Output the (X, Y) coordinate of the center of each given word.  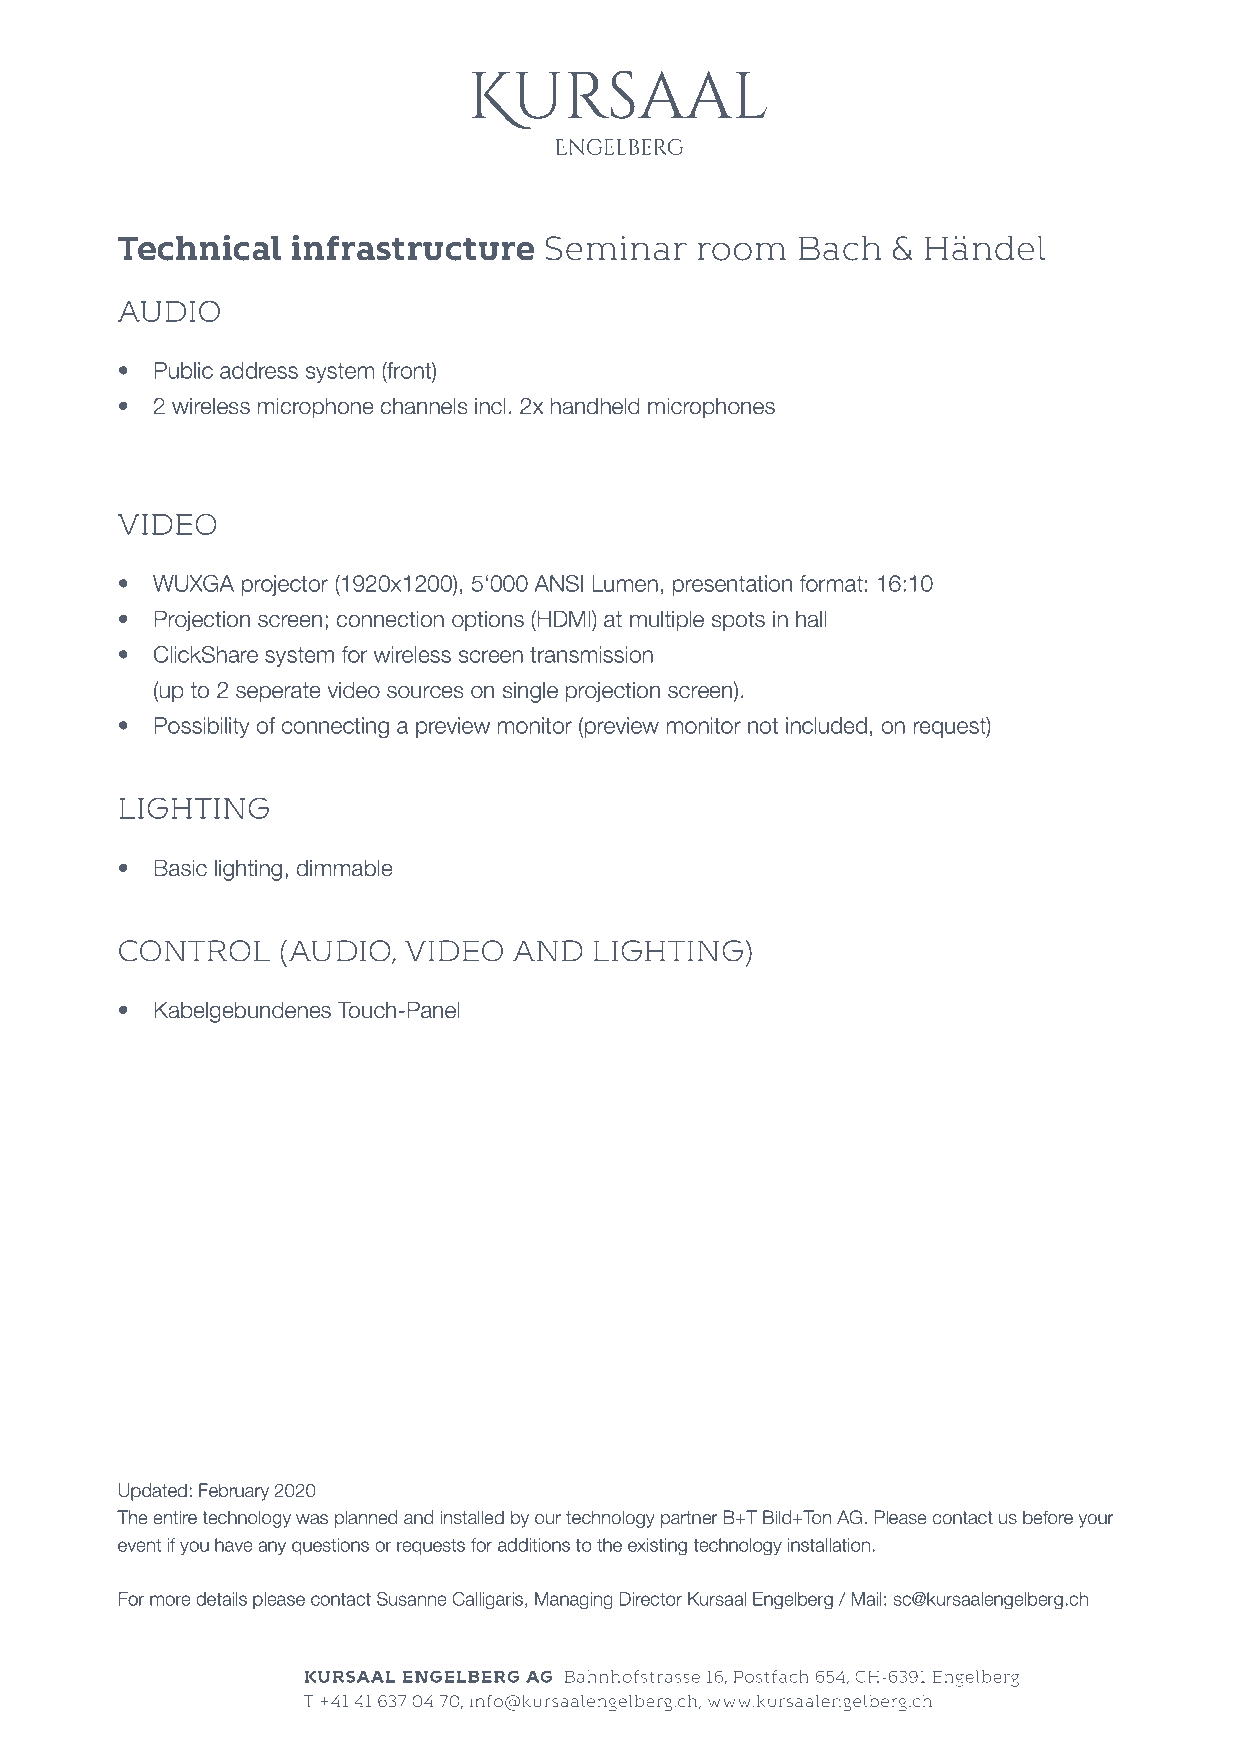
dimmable (345, 868)
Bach (840, 248)
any (272, 1548)
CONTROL (194, 951)
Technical (199, 248)
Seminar (616, 248)
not (763, 726)
